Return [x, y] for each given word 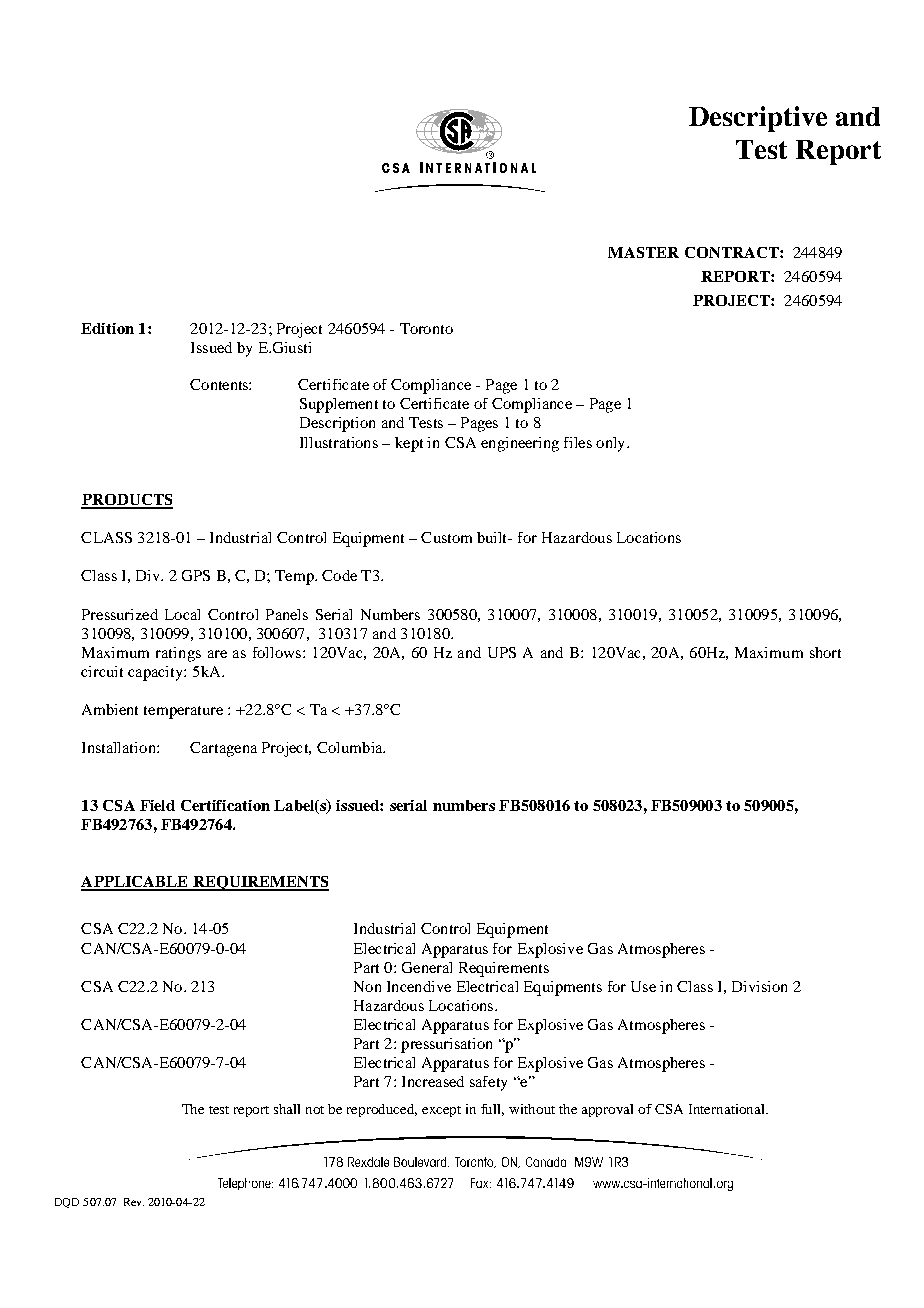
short [825, 652]
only [612, 444]
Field [157, 805]
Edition [107, 328]
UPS [502, 652]
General [427, 967]
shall [287, 1109]
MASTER [643, 252]
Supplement [339, 405]
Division [759, 986]
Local [182, 614]
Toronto [426, 328]
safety [488, 1083]
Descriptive [758, 119]
